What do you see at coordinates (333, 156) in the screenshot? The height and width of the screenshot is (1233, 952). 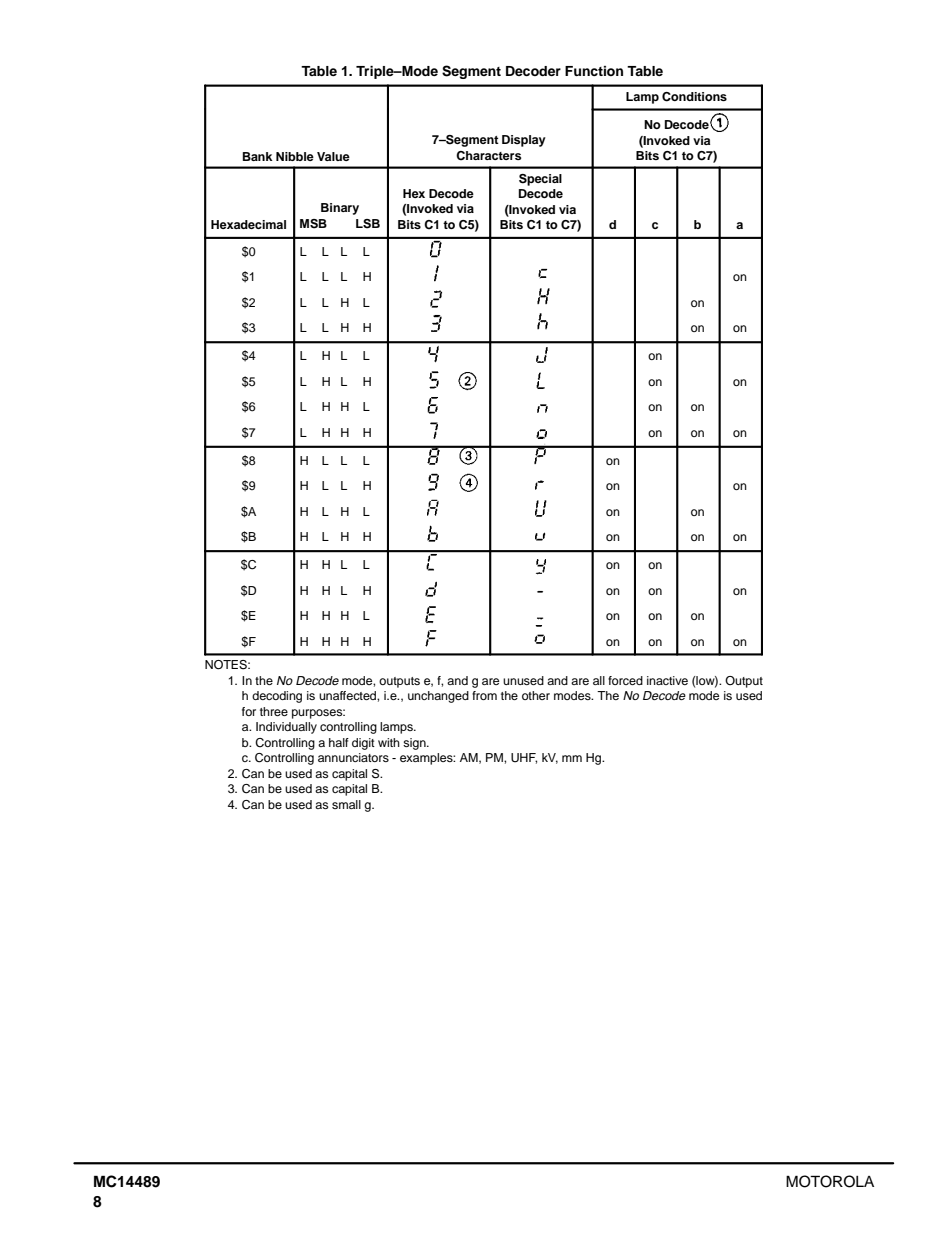 I see `Value` at bounding box center [333, 156].
